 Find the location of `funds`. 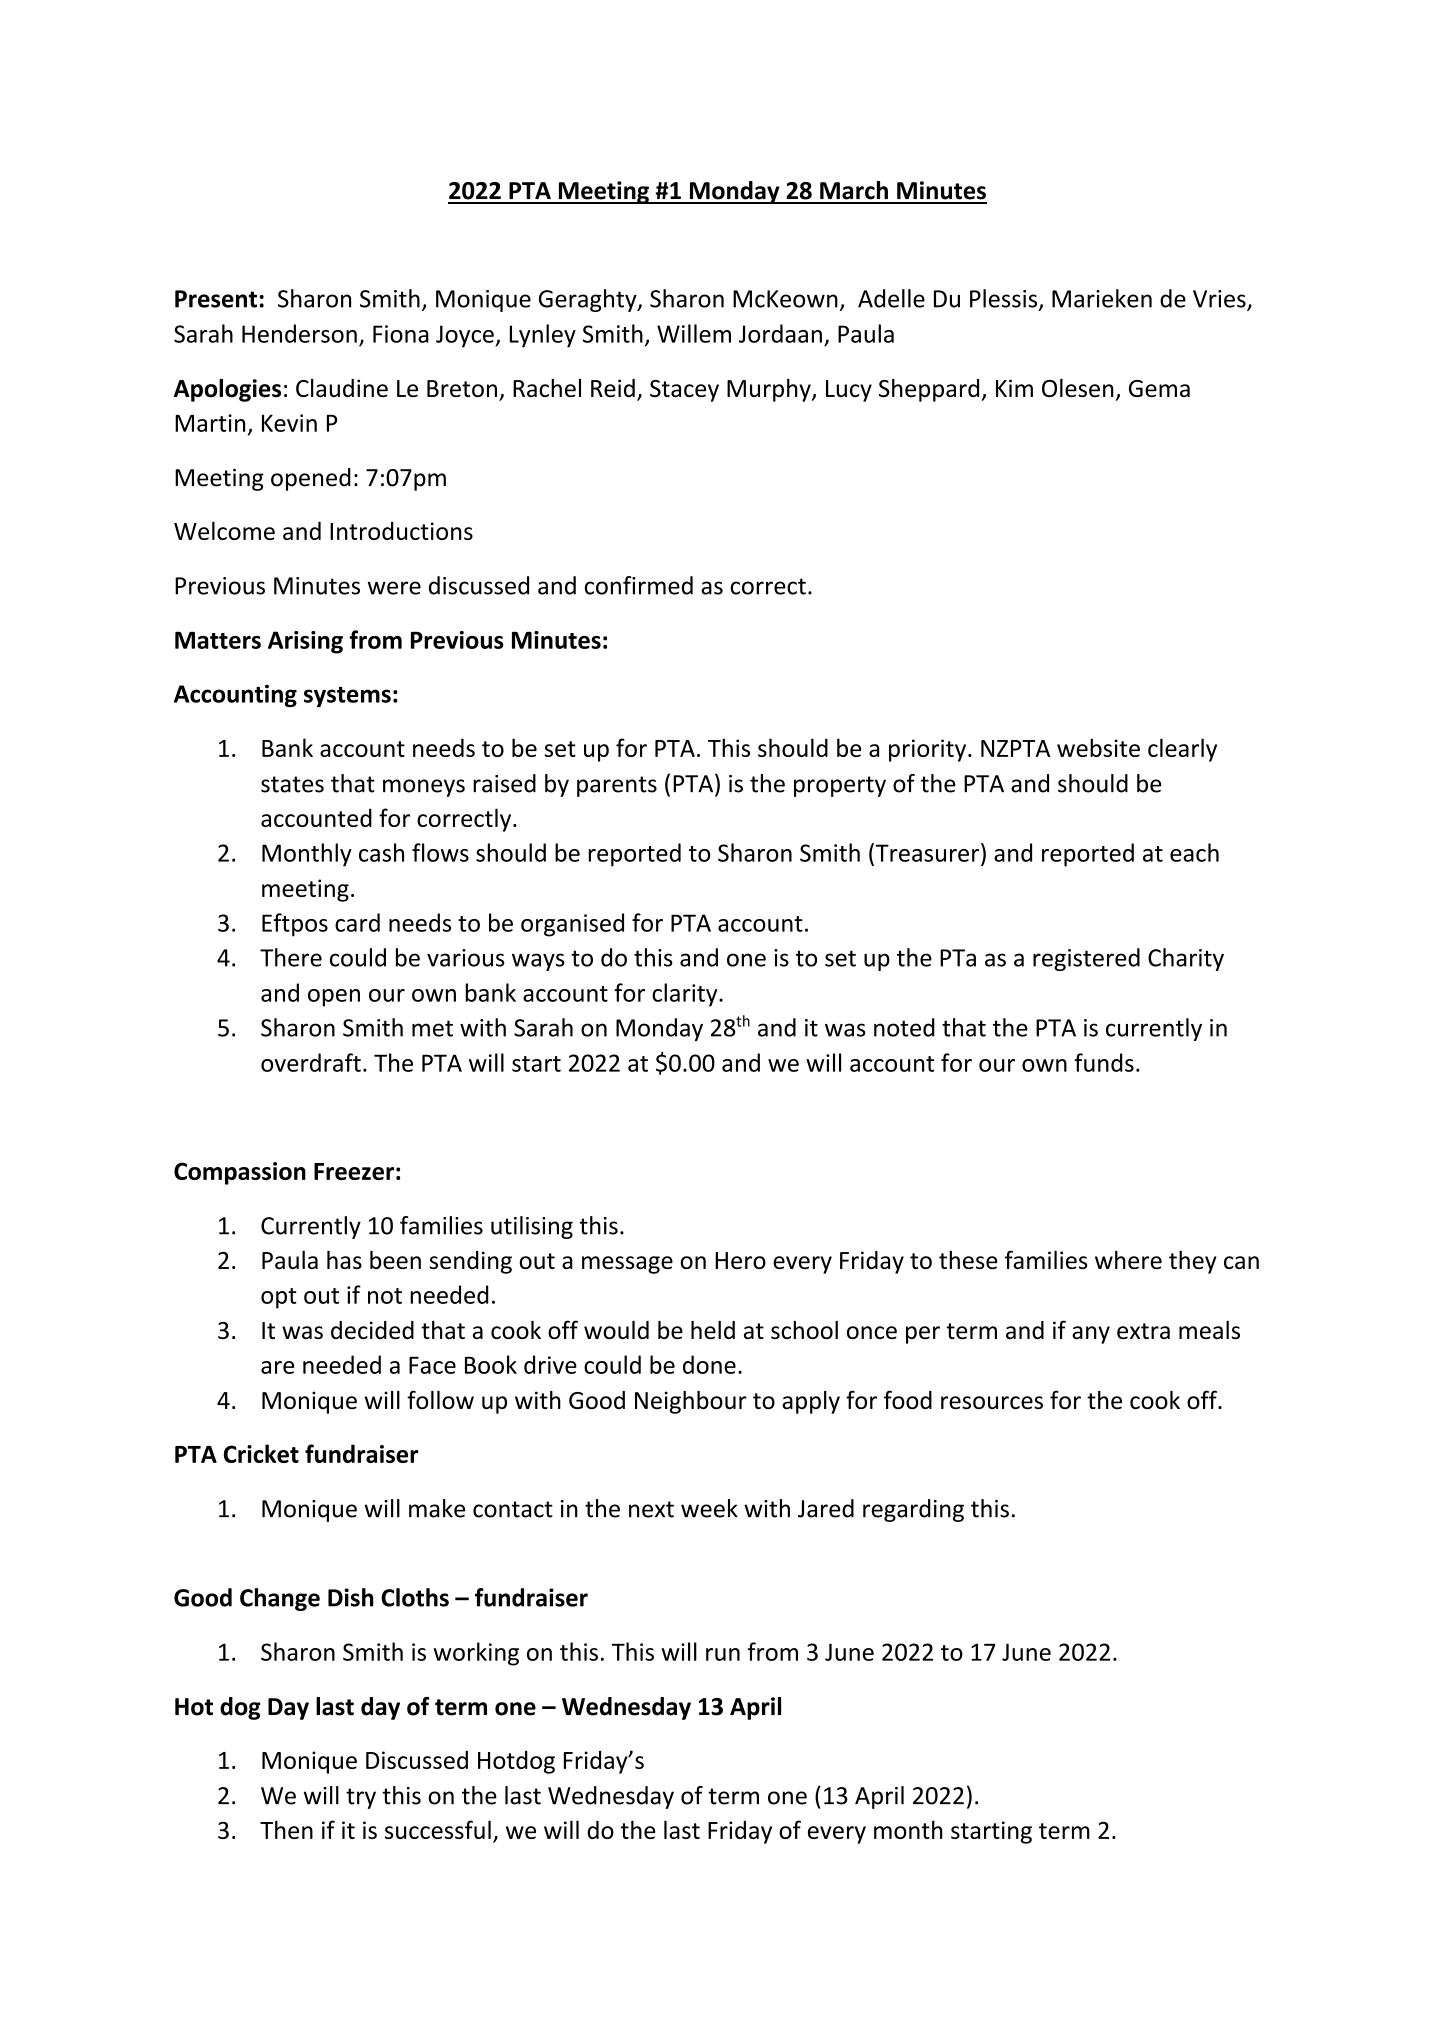

funds is located at coordinates (1104, 1062).
